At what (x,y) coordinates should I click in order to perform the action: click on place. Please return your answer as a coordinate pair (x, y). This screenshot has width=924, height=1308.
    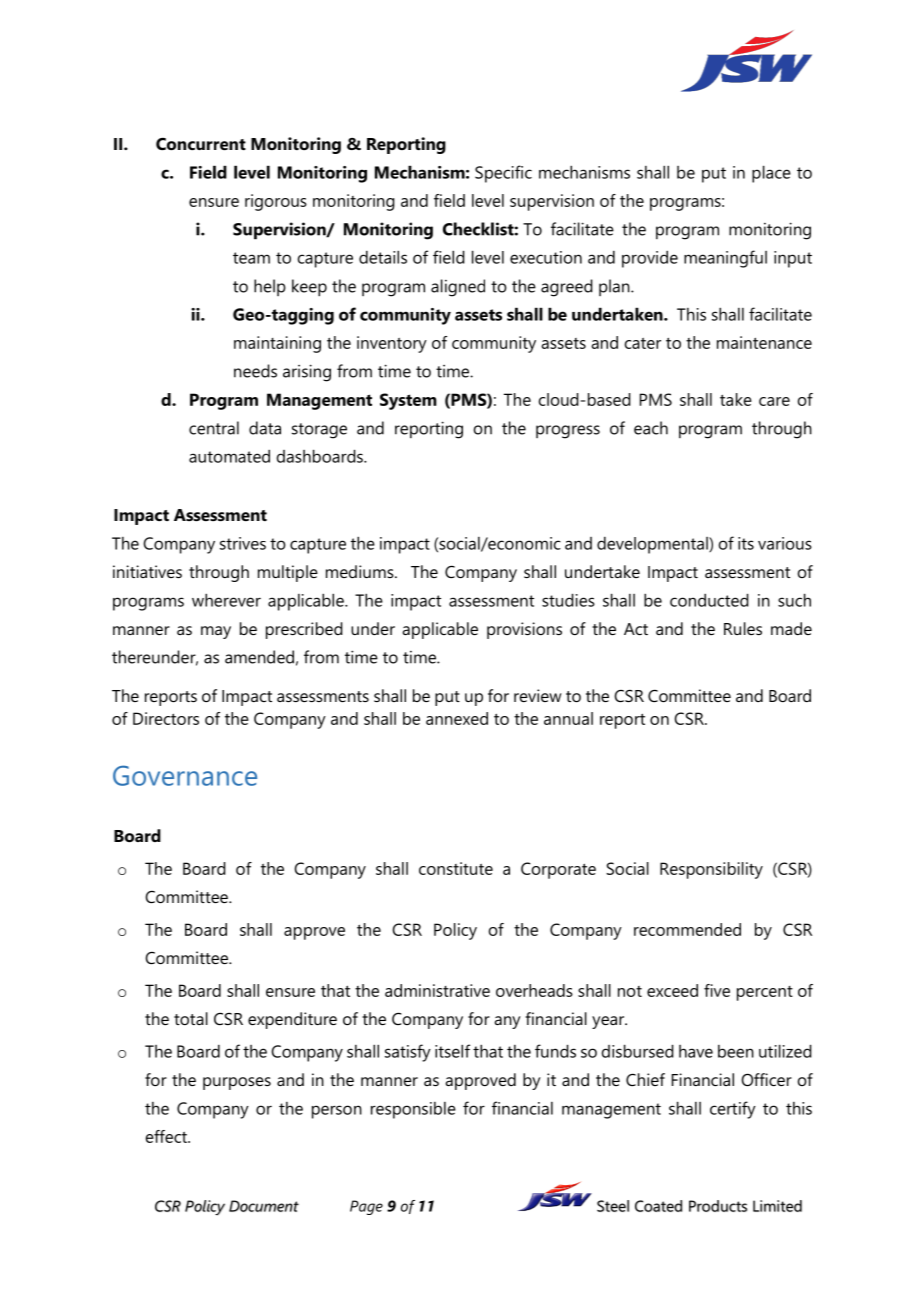
    Looking at the image, I should click on (771, 174).
